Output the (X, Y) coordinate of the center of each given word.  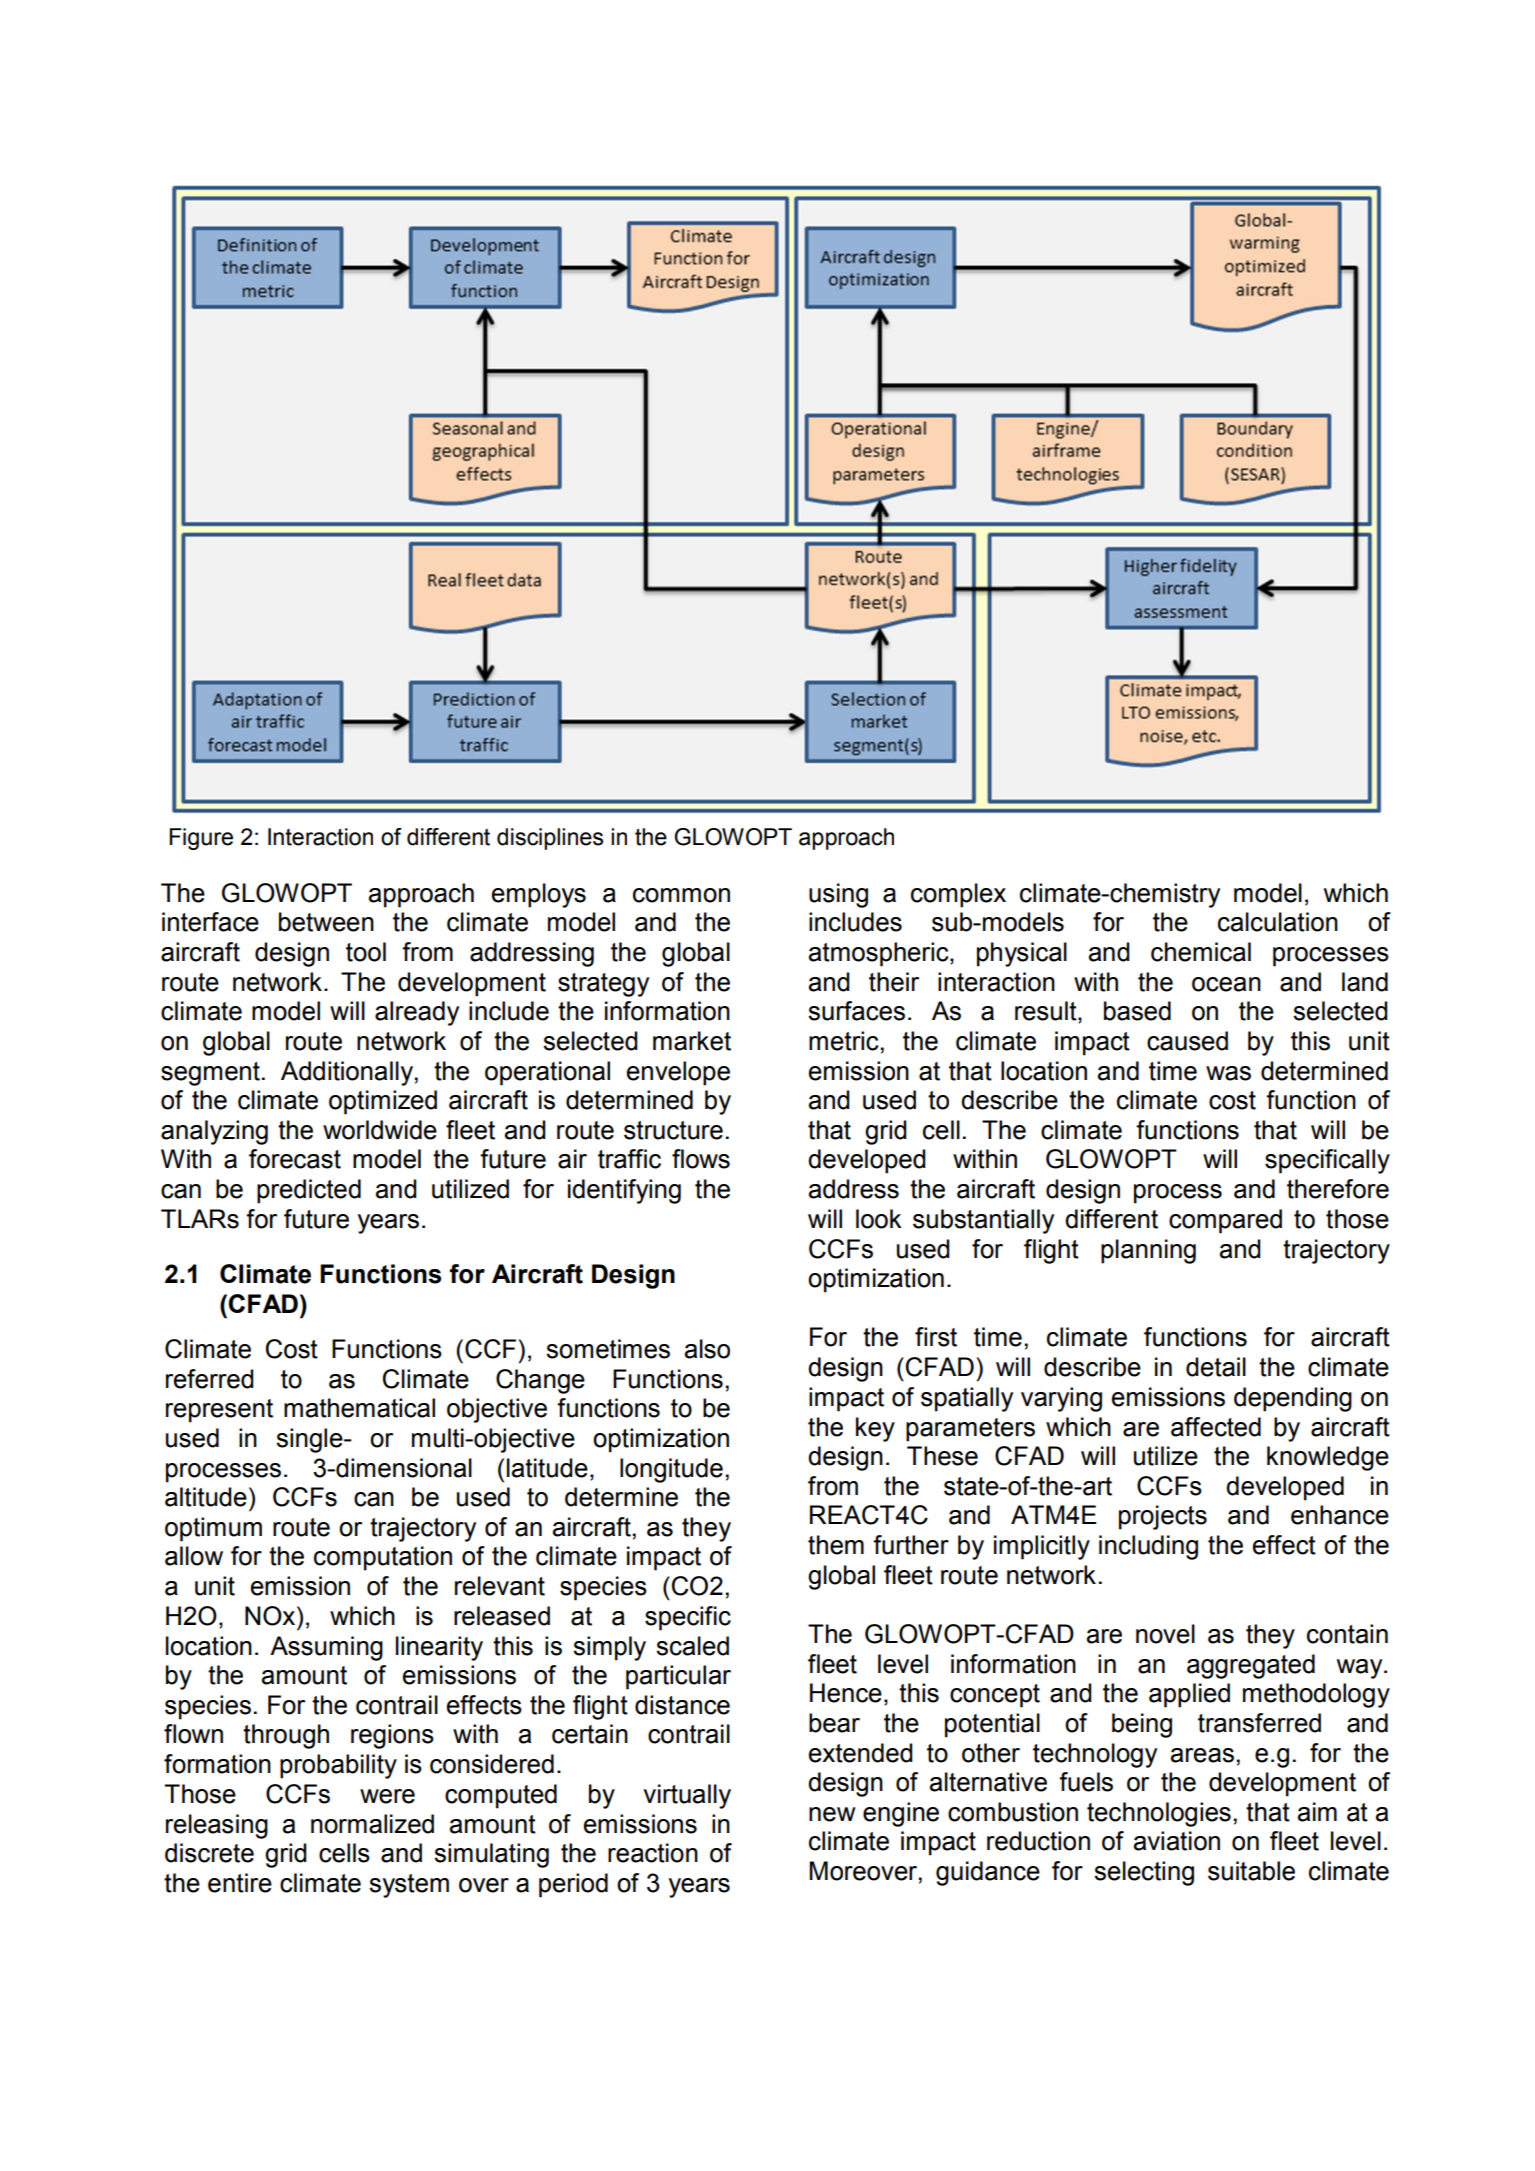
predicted (309, 1191)
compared (1225, 1221)
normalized (372, 1824)
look (879, 1219)
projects (1163, 1517)
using (838, 895)
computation (383, 1558)
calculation (1278, 922)
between (326, 922)
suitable (1251, 1871)
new (832, 1814)
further (911, 1545)
